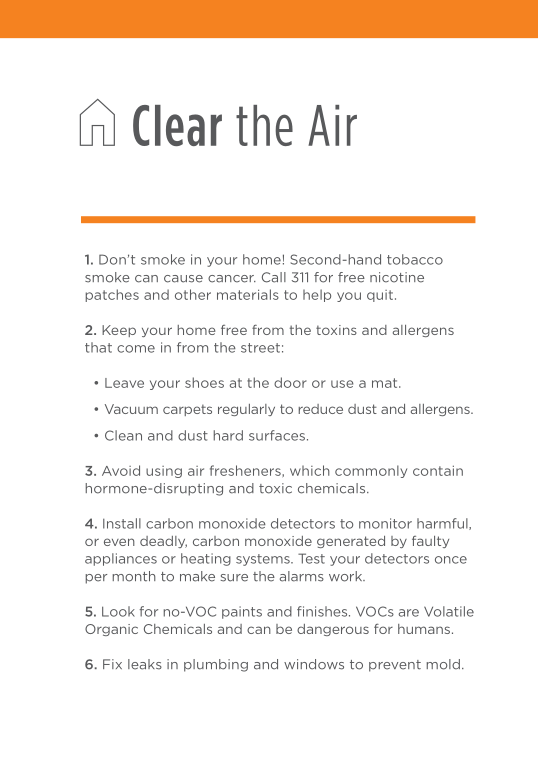 The image size is (538, 760). Describe the element at coordinates (177, 125) in the screenshot. I see `Clear` at that location.
